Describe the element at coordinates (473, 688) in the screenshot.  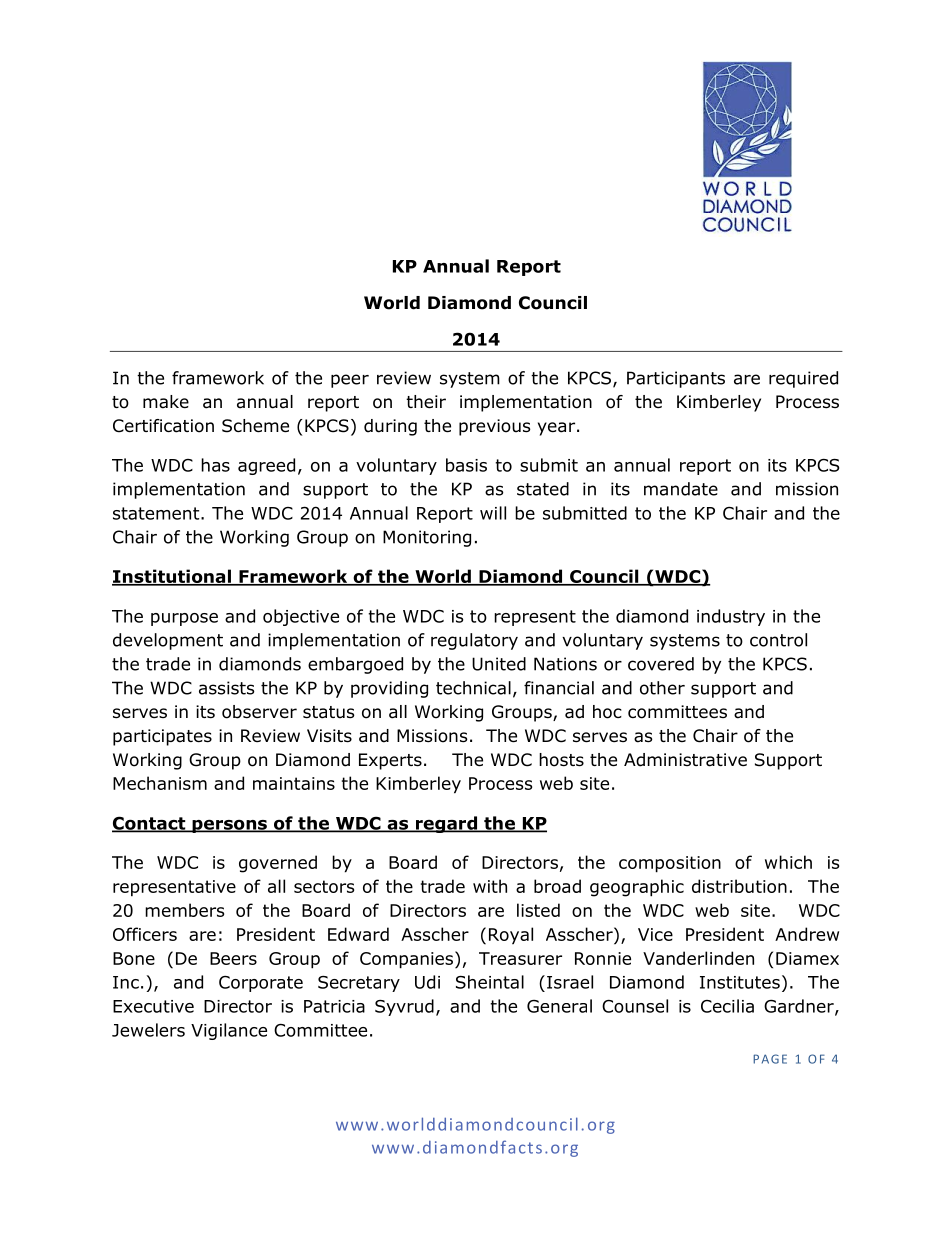
I see `technical` at that location.
